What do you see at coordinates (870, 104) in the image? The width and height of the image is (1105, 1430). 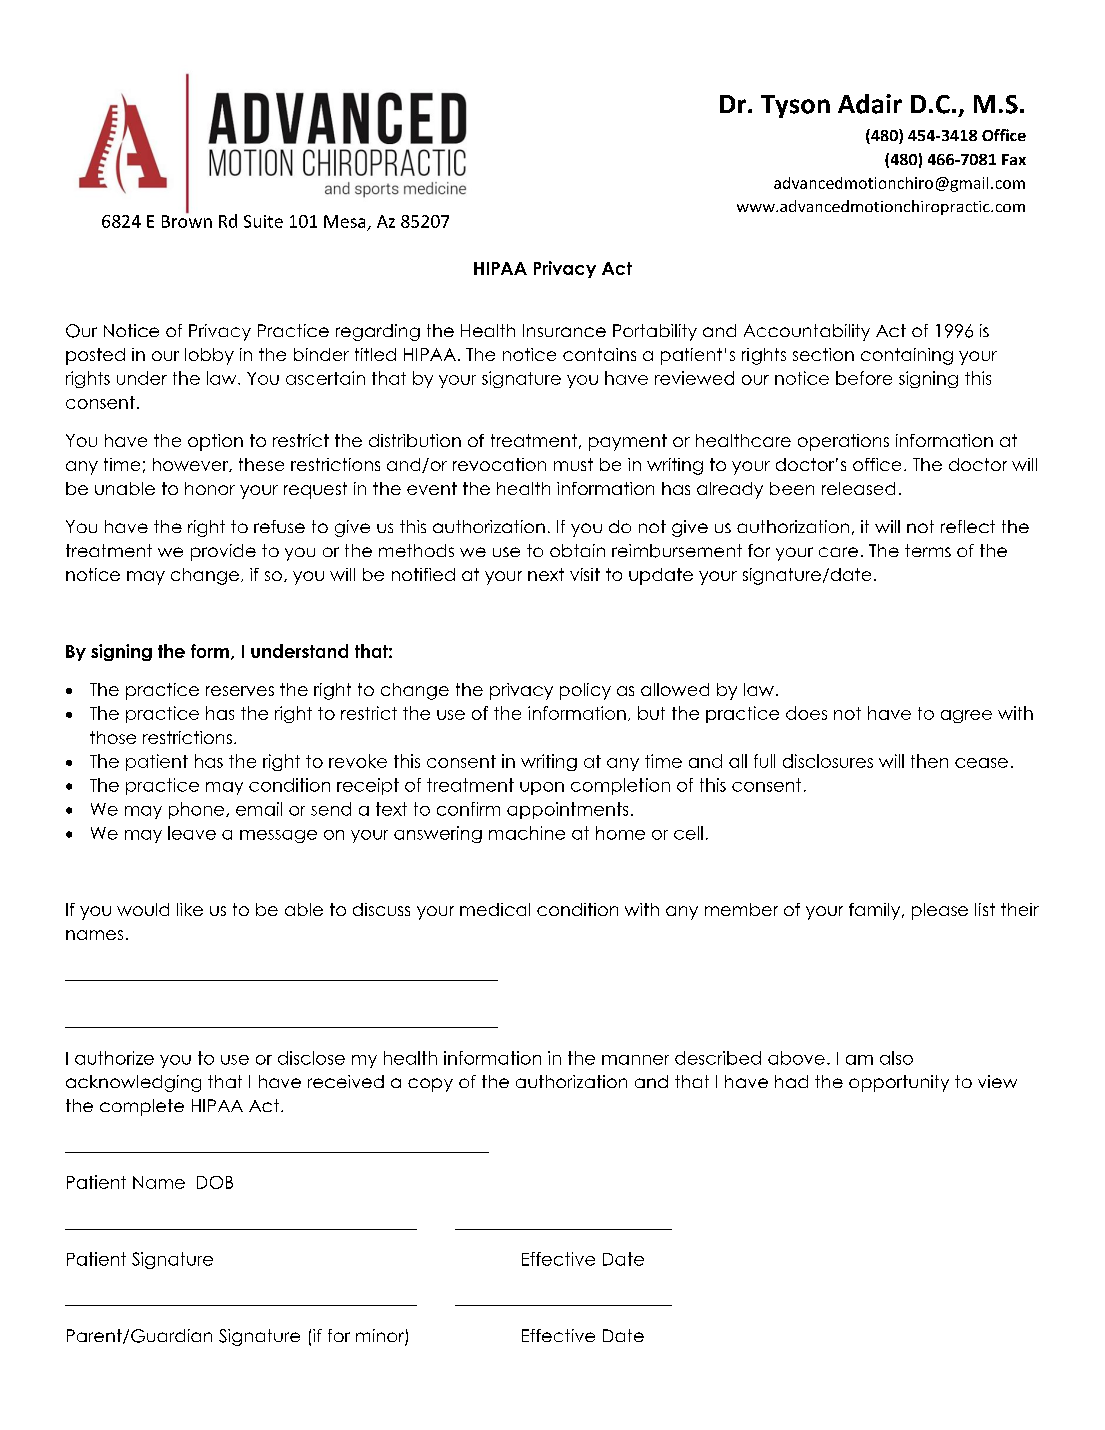 I see `Adair` at bounding box center [870, 104].
